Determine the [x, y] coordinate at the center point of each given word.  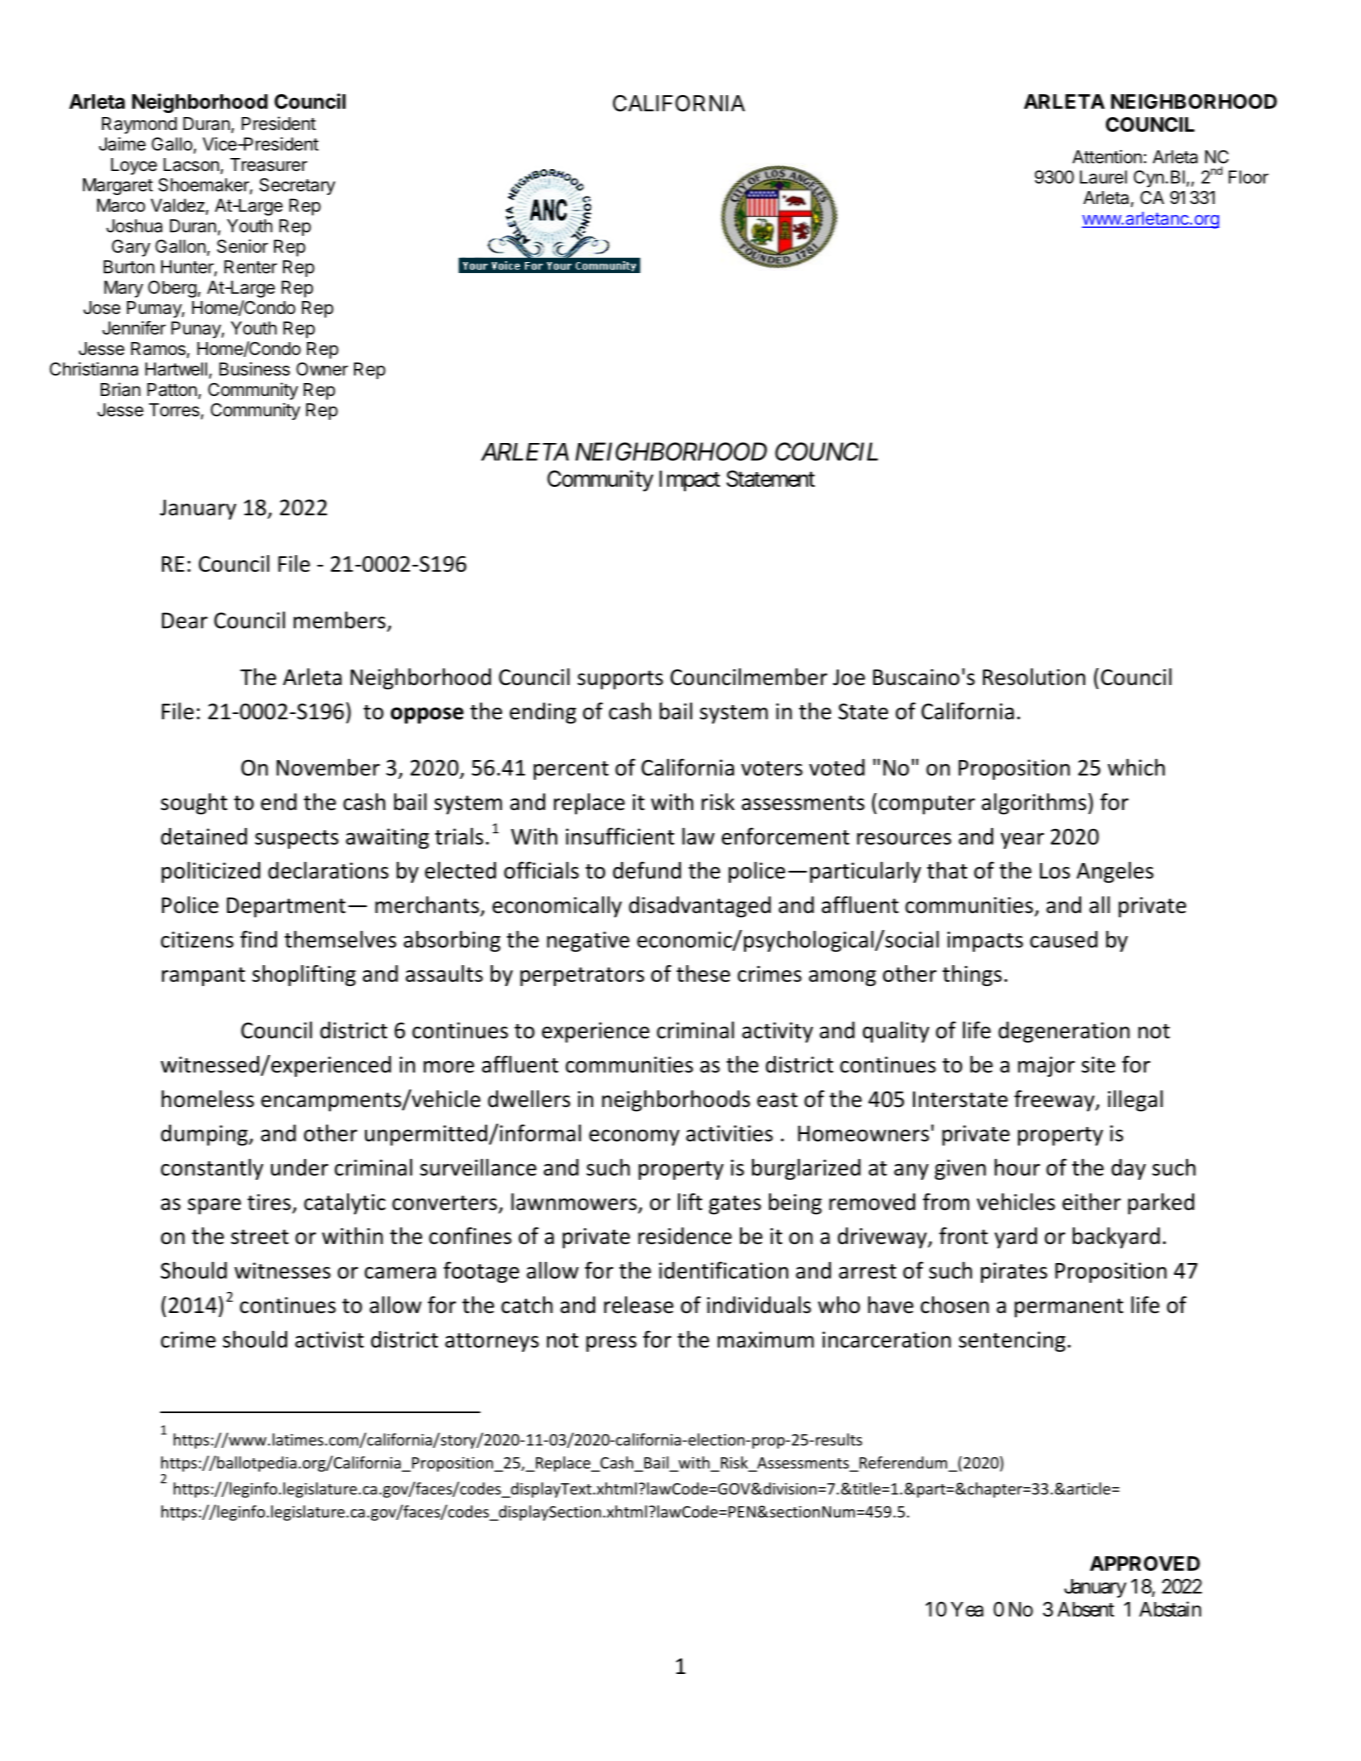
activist [329, 1339]
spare [214, 1206]
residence [685, 1236]
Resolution [1034, 677]
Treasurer [268, 165]
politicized [211, 872]
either [1091, 1202]
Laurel [1103, 177]
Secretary [297, 186]
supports [620, 680]
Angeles [1115, 872]
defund [647, 870]
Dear [185, 620]
